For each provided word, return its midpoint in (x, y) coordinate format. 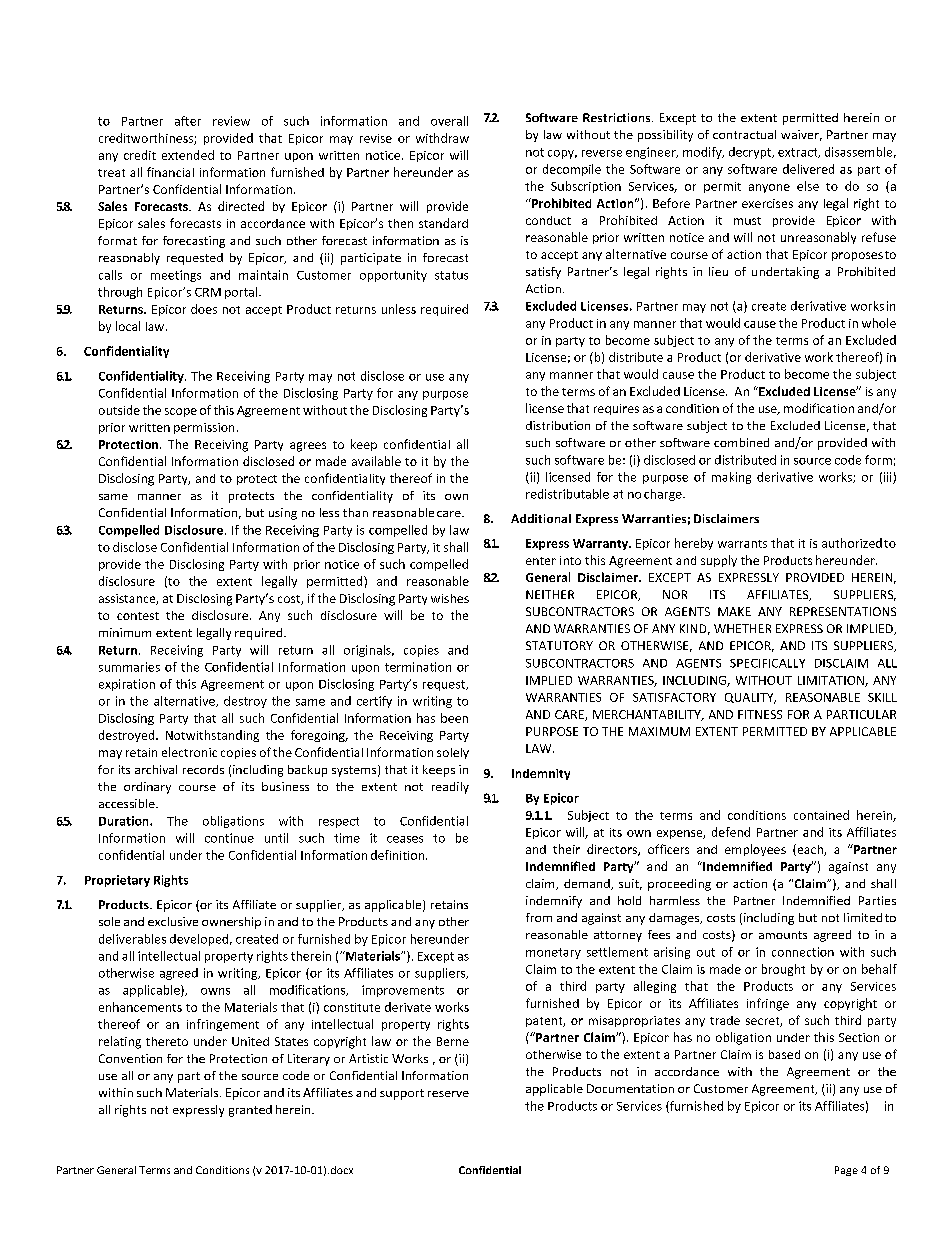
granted (250, 1111)
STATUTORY (559, 645)
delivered (808, 169)
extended (188, 155)
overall (449, 121)
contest (138, 616)
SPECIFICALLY (767, 663)
